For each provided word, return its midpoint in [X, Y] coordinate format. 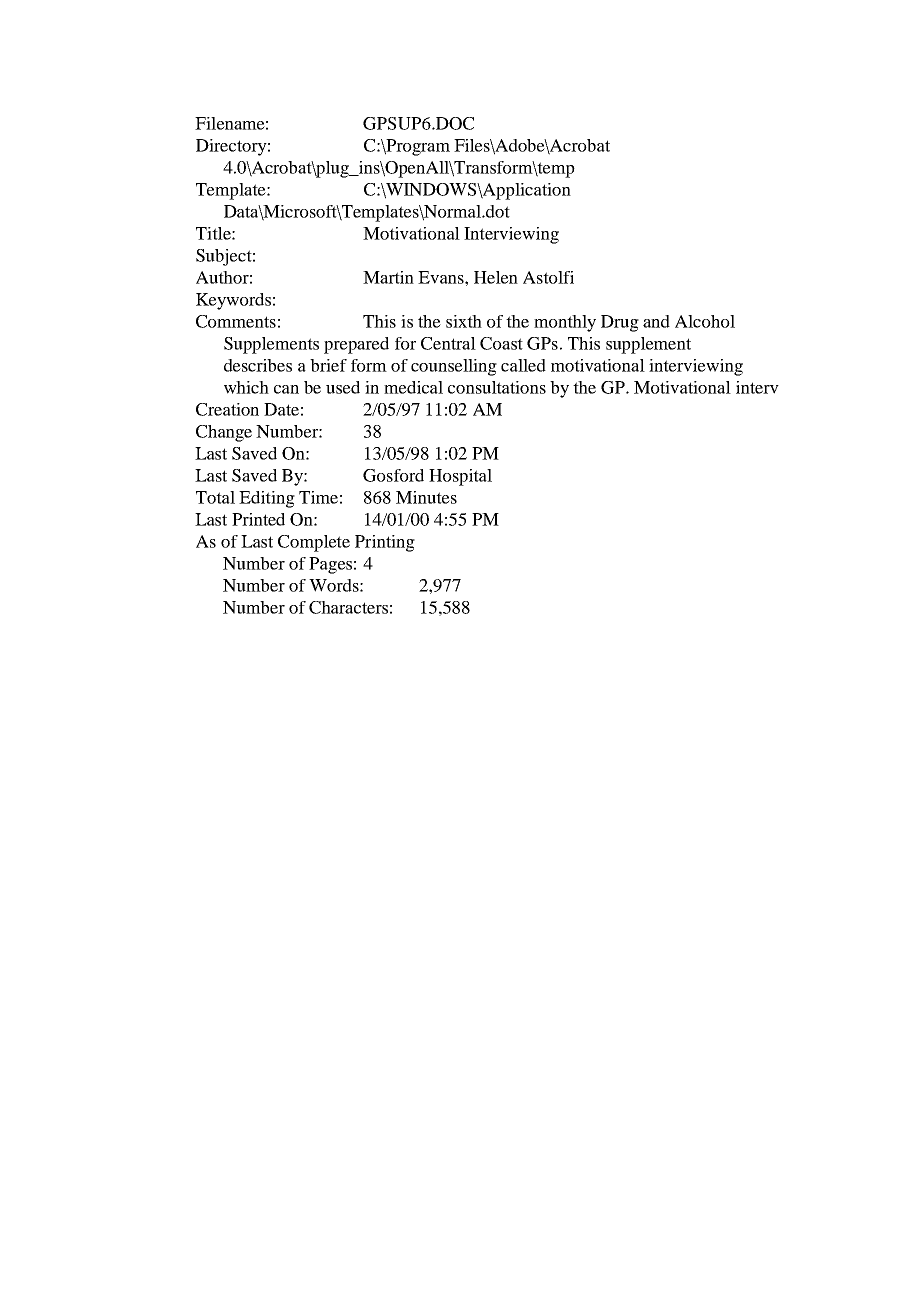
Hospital [460, 477]
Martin [388, 277]
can [286, 389]
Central [448, 343]
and [656, 321]
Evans [442, 277]
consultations [497, 387]
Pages [330, 565]
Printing [385, 543]
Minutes [426, 497]
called [523, 365]
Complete [314, 543]
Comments [236, 321]
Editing [267, 499]
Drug [620, 323]
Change [224, 433]
